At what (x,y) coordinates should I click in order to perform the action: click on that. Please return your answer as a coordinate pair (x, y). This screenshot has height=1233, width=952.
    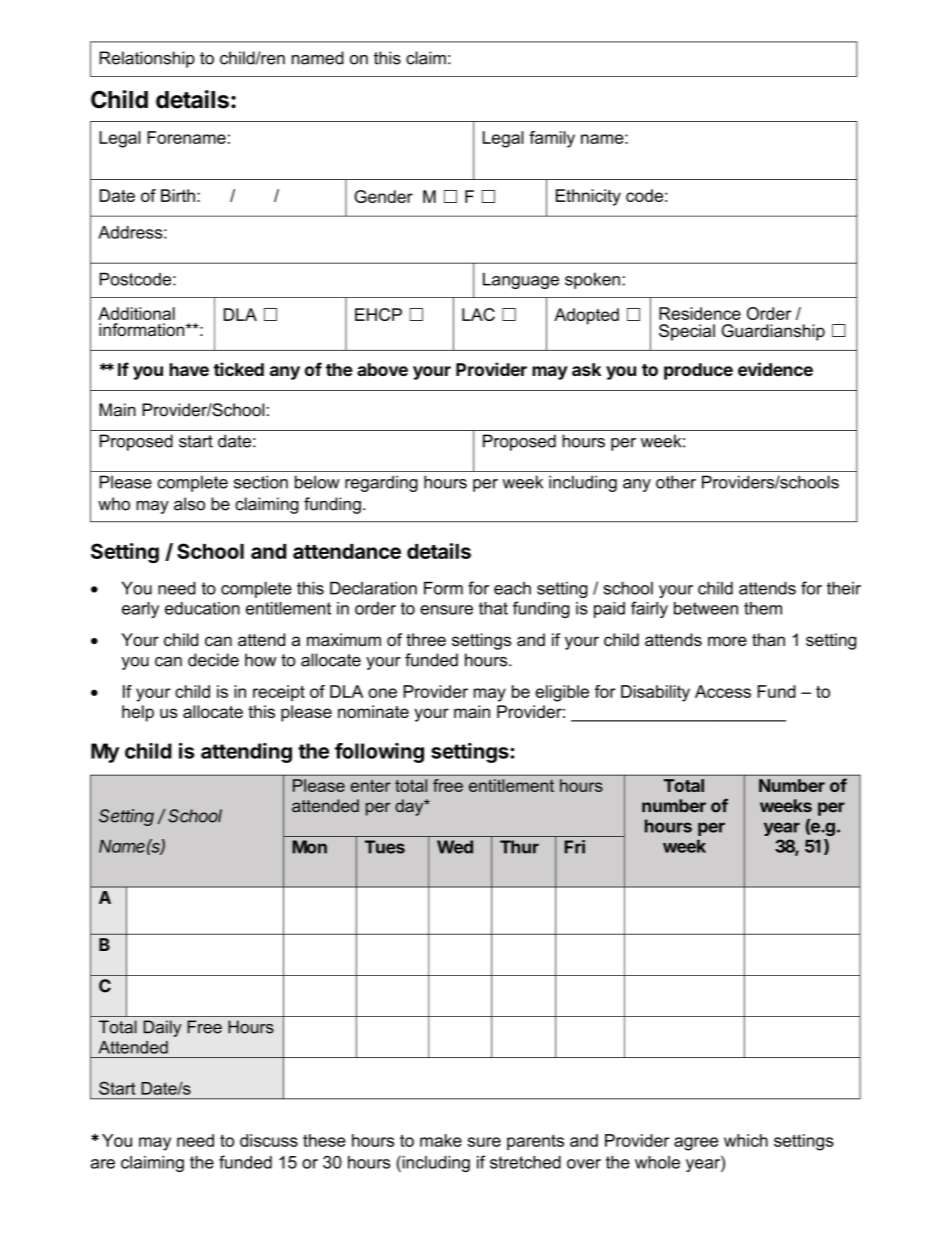
    Looking at the image, I should click on (493, 608).
